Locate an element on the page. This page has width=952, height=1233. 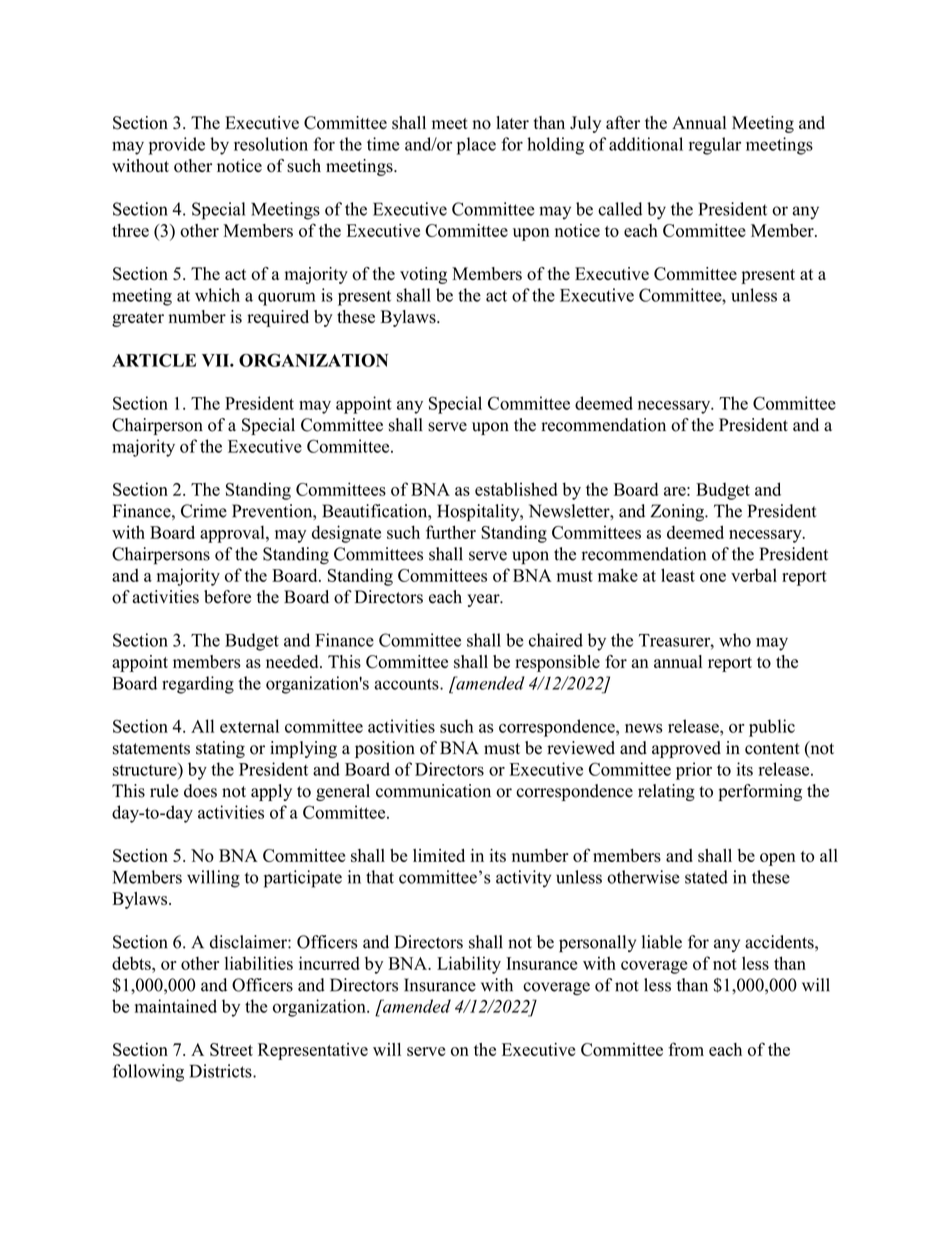
Street is located at coordinates (231, 1049).
